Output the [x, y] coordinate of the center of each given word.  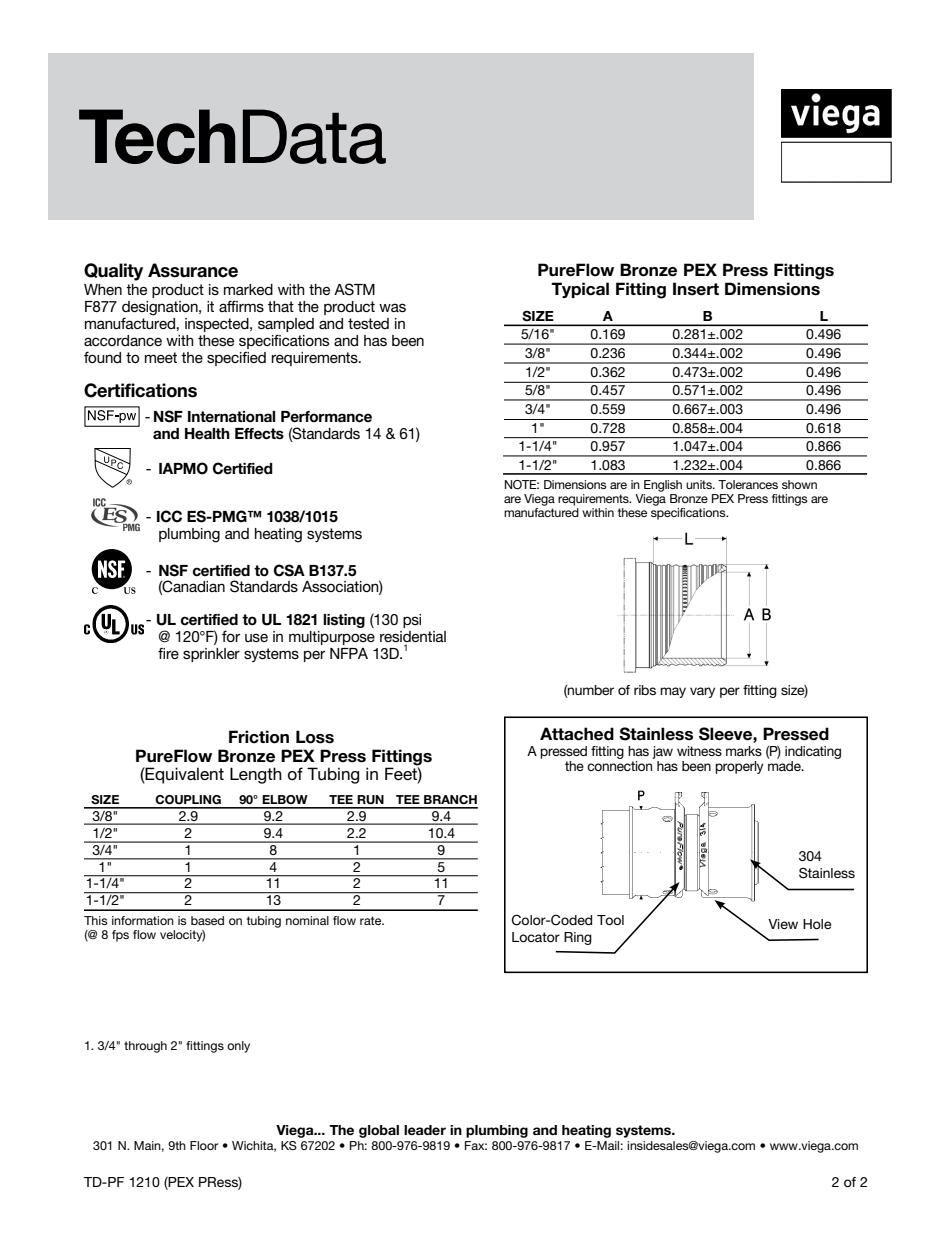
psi [412, 621]
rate [372, 920]
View [783, 924]
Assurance [193, 270]
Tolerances [748, 484]
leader [425, 1130]
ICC [169, 516]
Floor [204, 1145]
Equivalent [184, 775]
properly [739, 767]
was [392, 307]
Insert [696, 289]
